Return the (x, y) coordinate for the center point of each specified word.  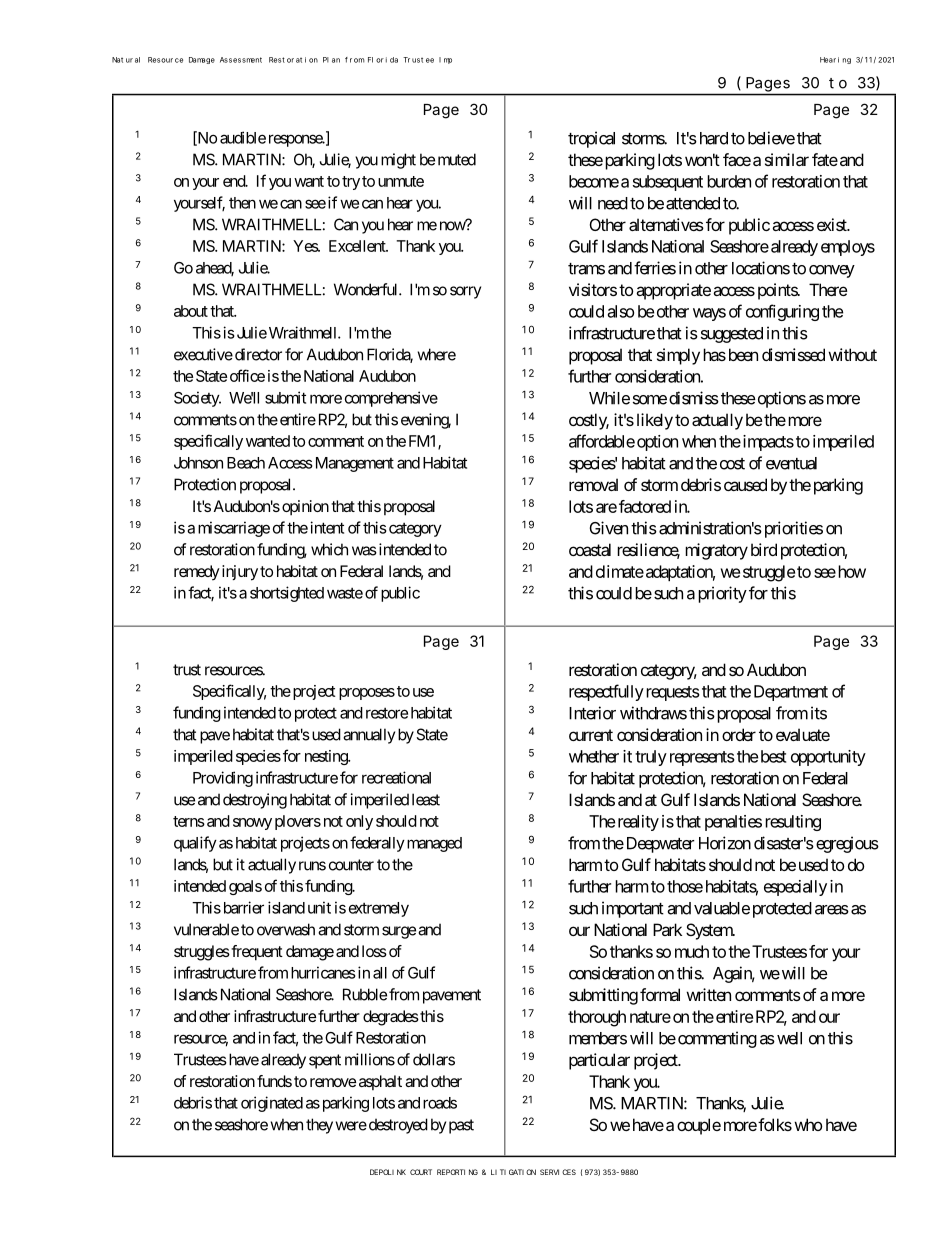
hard (712, 138)
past (461, 1126)
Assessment (241, 60)
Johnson (198, 463)
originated (272, 1104)
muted (457, 159)
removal (593, 484)
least (426, 799)
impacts (767, 443)
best (773, 756)
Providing (223, 779)
